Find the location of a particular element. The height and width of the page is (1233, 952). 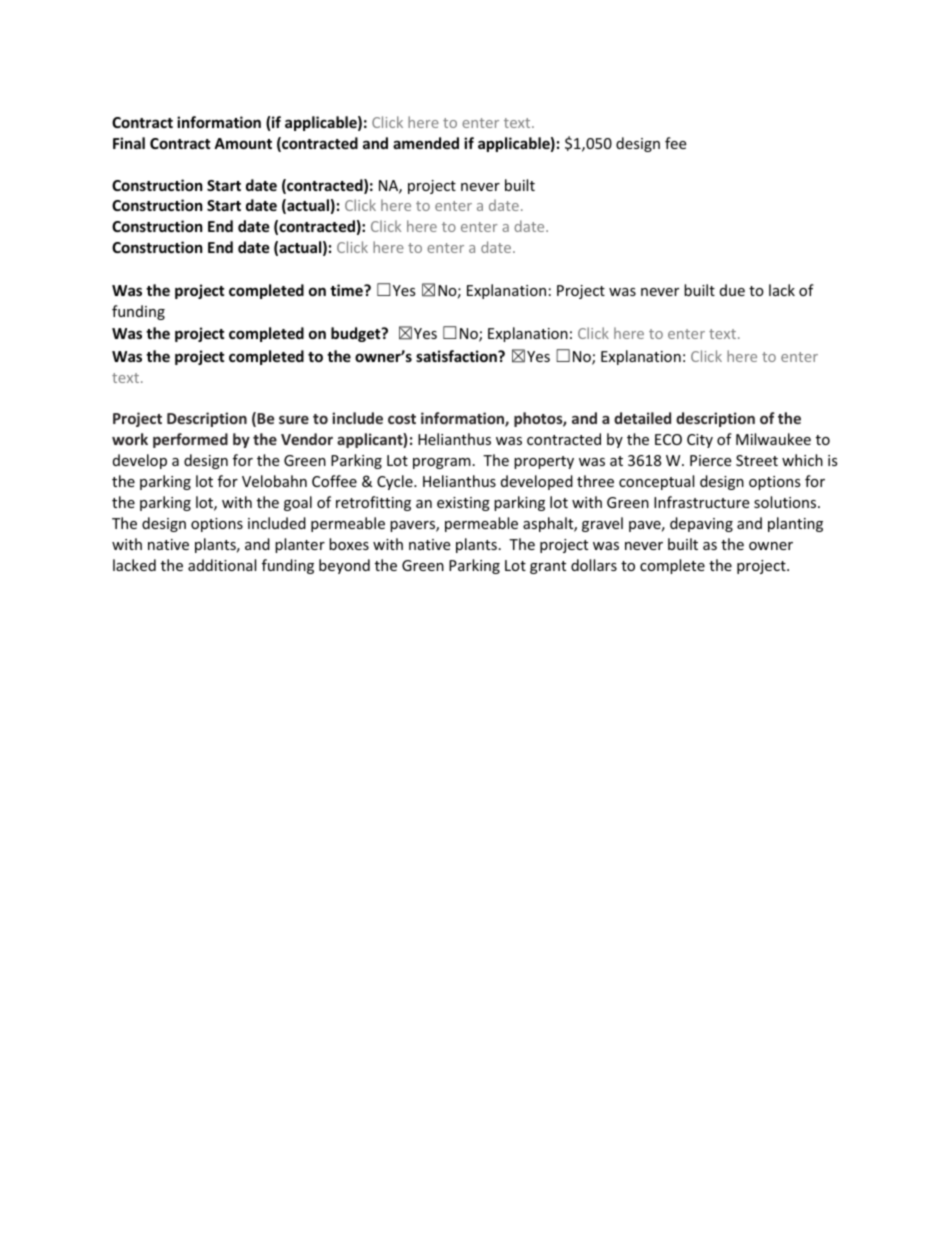

additional is located at coordinates (222, 565).
